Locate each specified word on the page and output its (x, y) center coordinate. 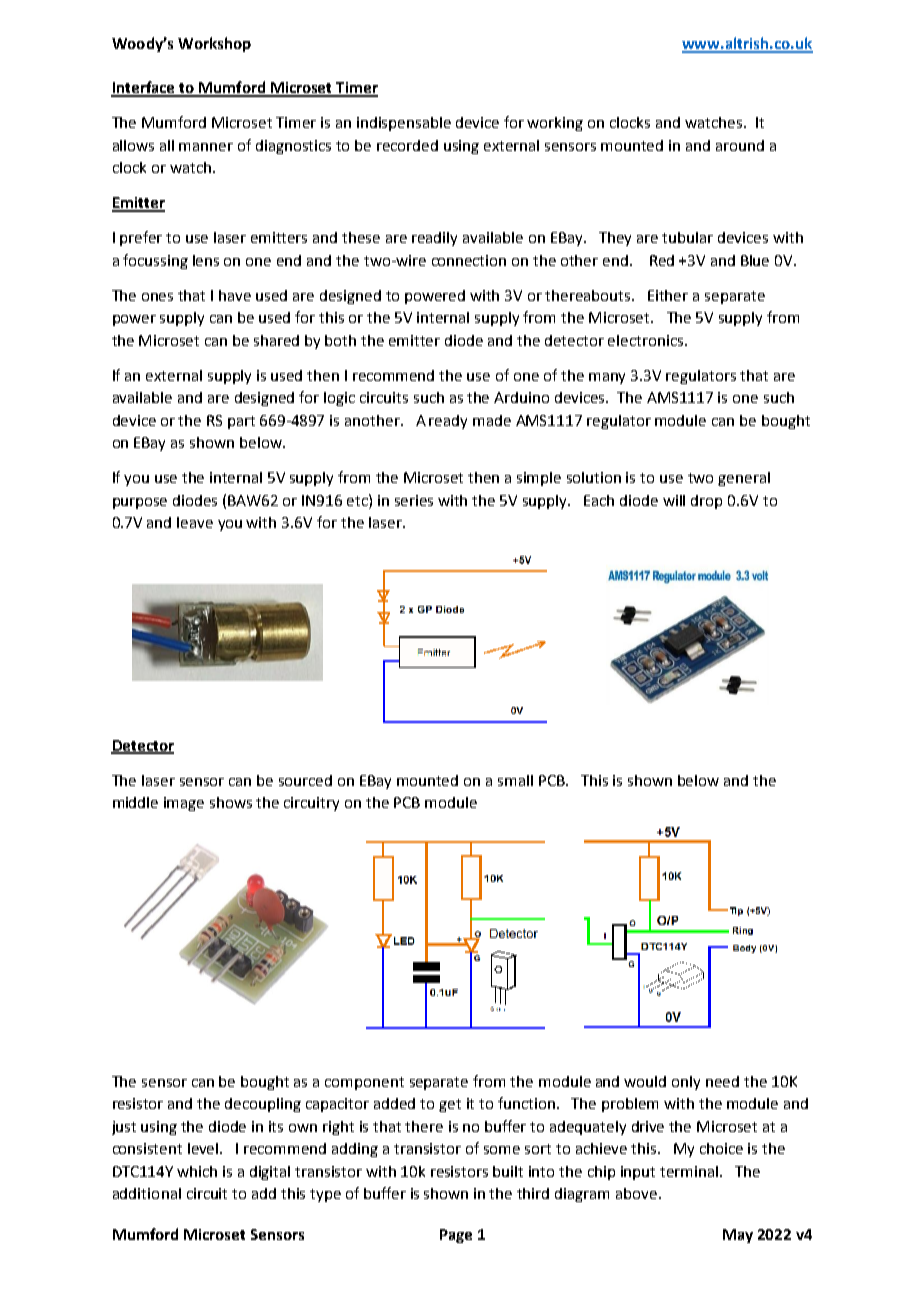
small (515, 780)
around (740, 145)
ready (448, 422)
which (197, 1171)
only (686, 1083)
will (674, 500)
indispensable (404, 124)
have (235, 295)
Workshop (214, 44)
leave (195, 522)
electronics (647, 340)
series (414, 500)
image (184, 804)
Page (456, 1236)
